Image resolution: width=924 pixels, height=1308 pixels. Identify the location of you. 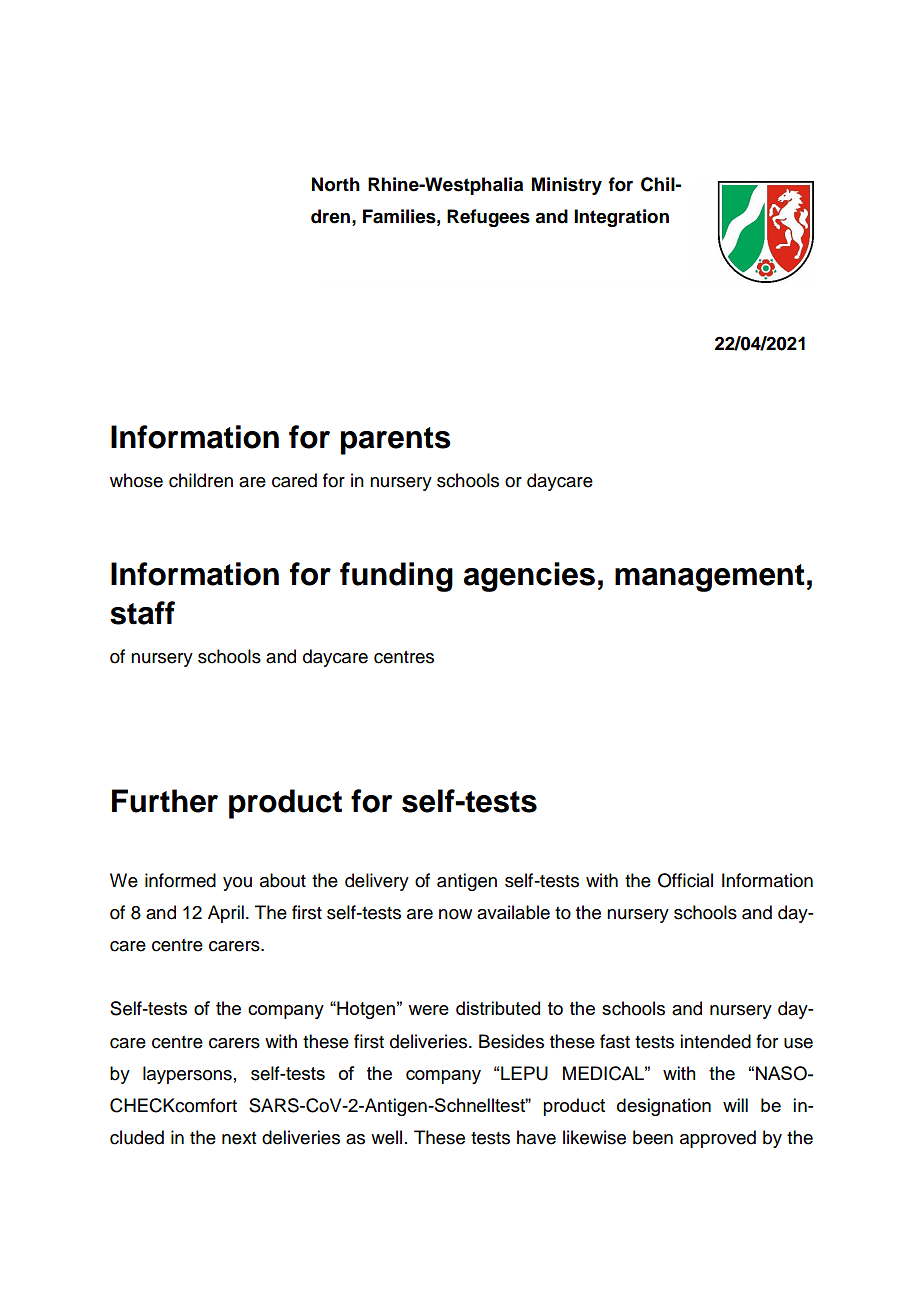
(237, 884).
